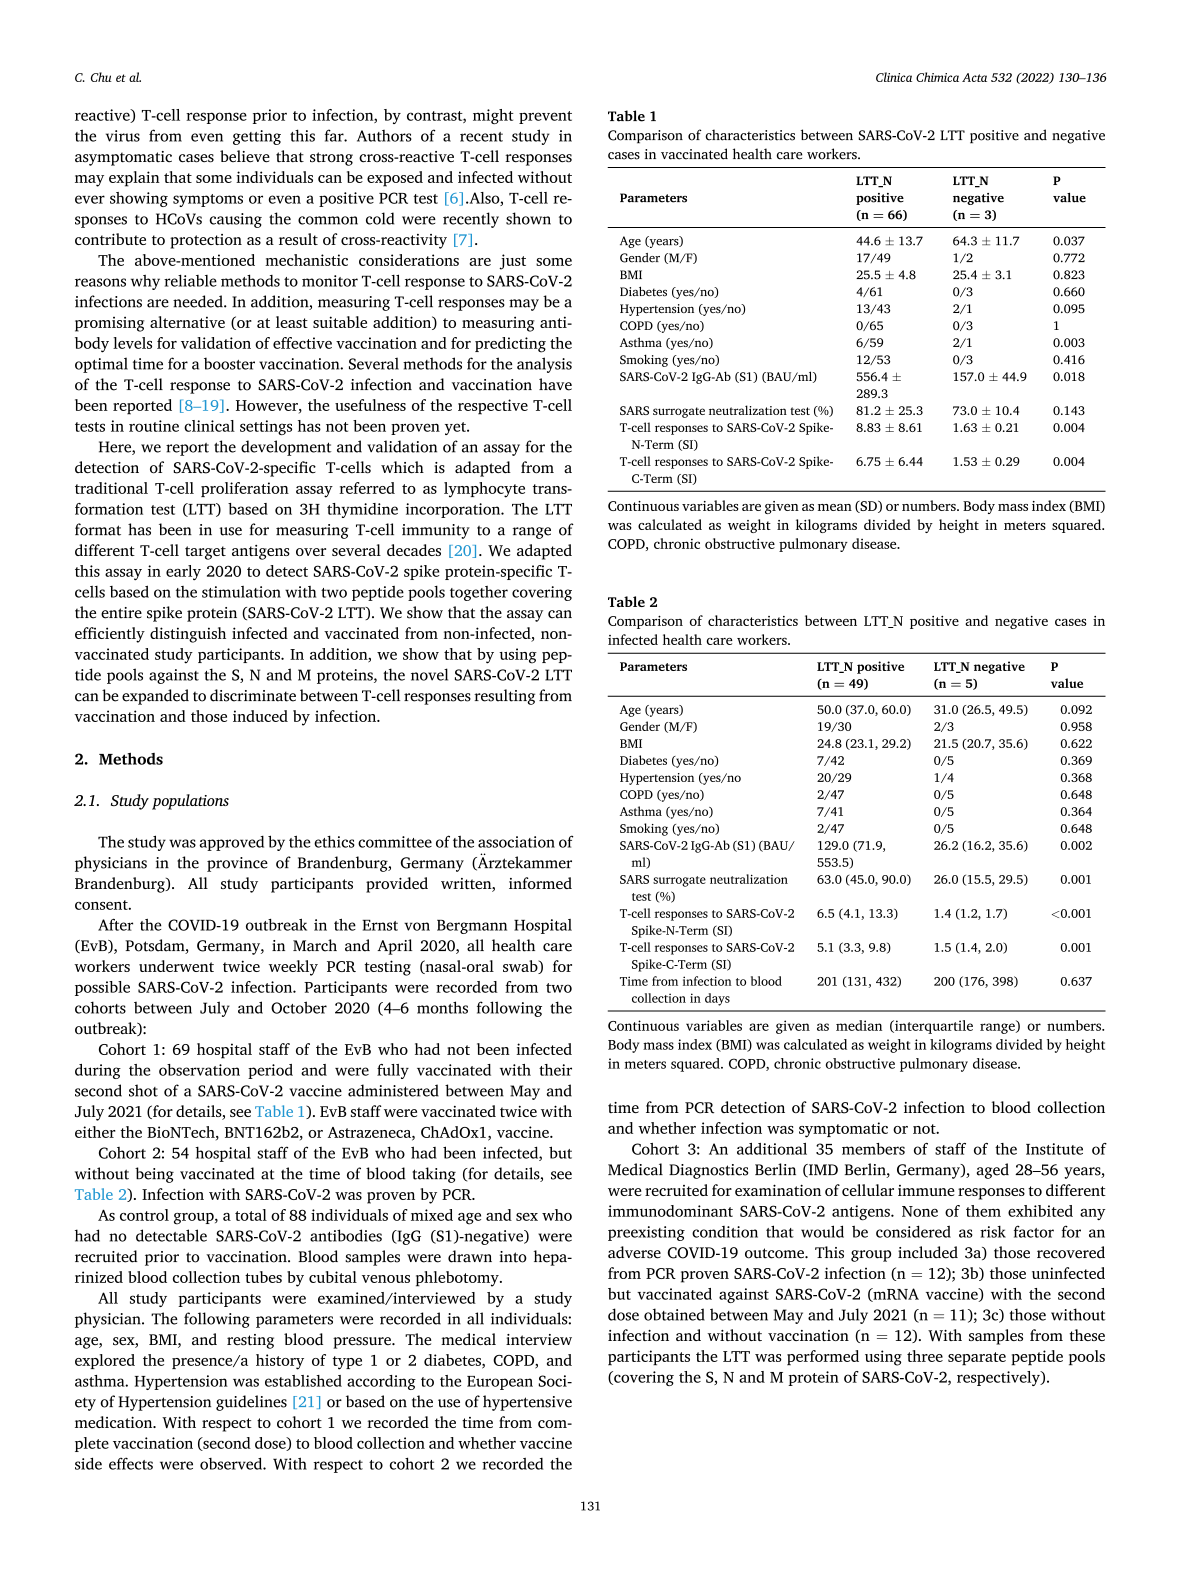 The image size is (1180, 1573). Describe the element at coordinates (251, 1403) in the image. I see `guidelines` at that location.
